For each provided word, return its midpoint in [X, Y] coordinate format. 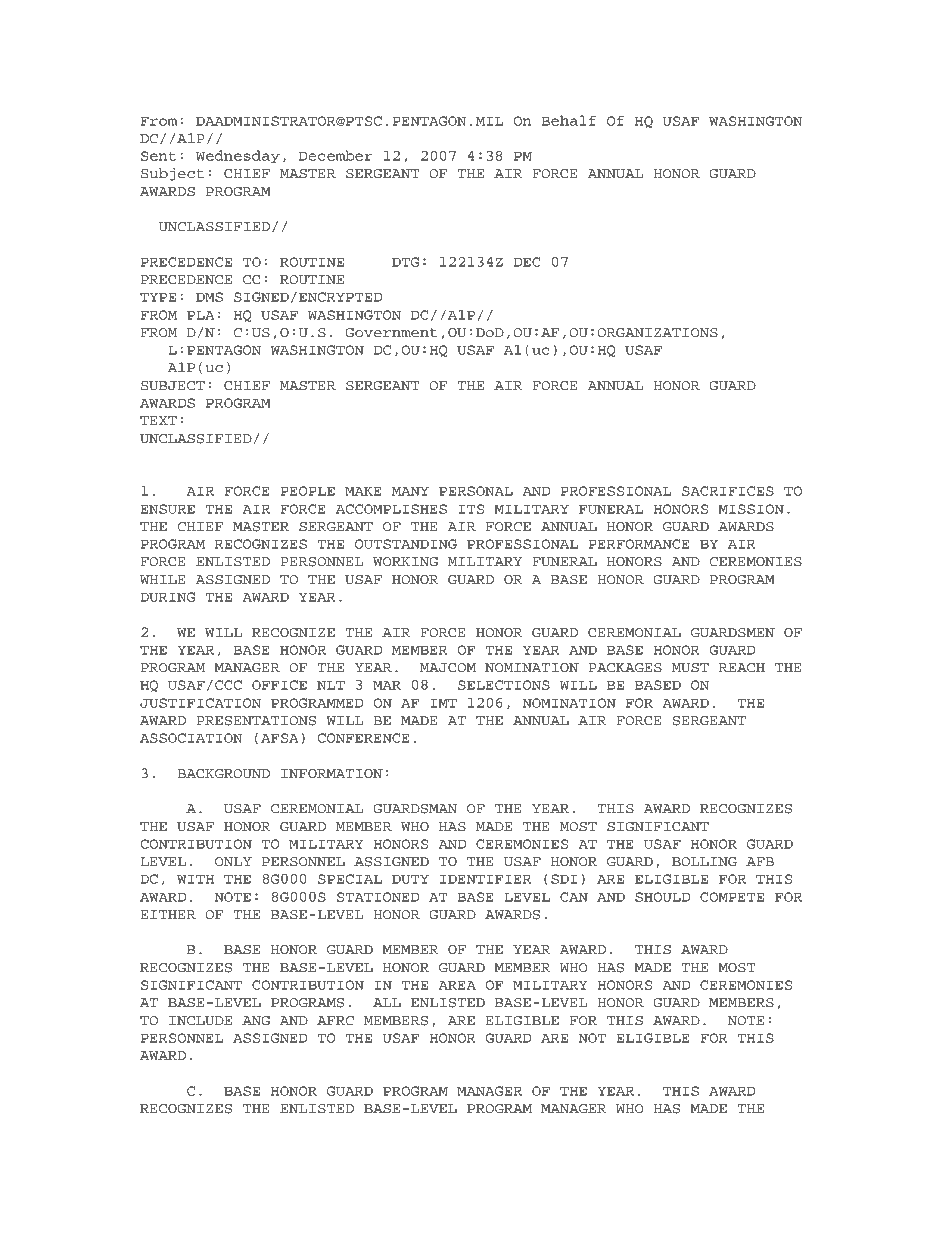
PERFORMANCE [639, 544]
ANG [256, 1021]
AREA [457, 985]
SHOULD [662, 897]
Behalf [569, 120]
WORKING [405, 562]
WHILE [163, 579]
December [336, 155]
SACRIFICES [728, 491]
